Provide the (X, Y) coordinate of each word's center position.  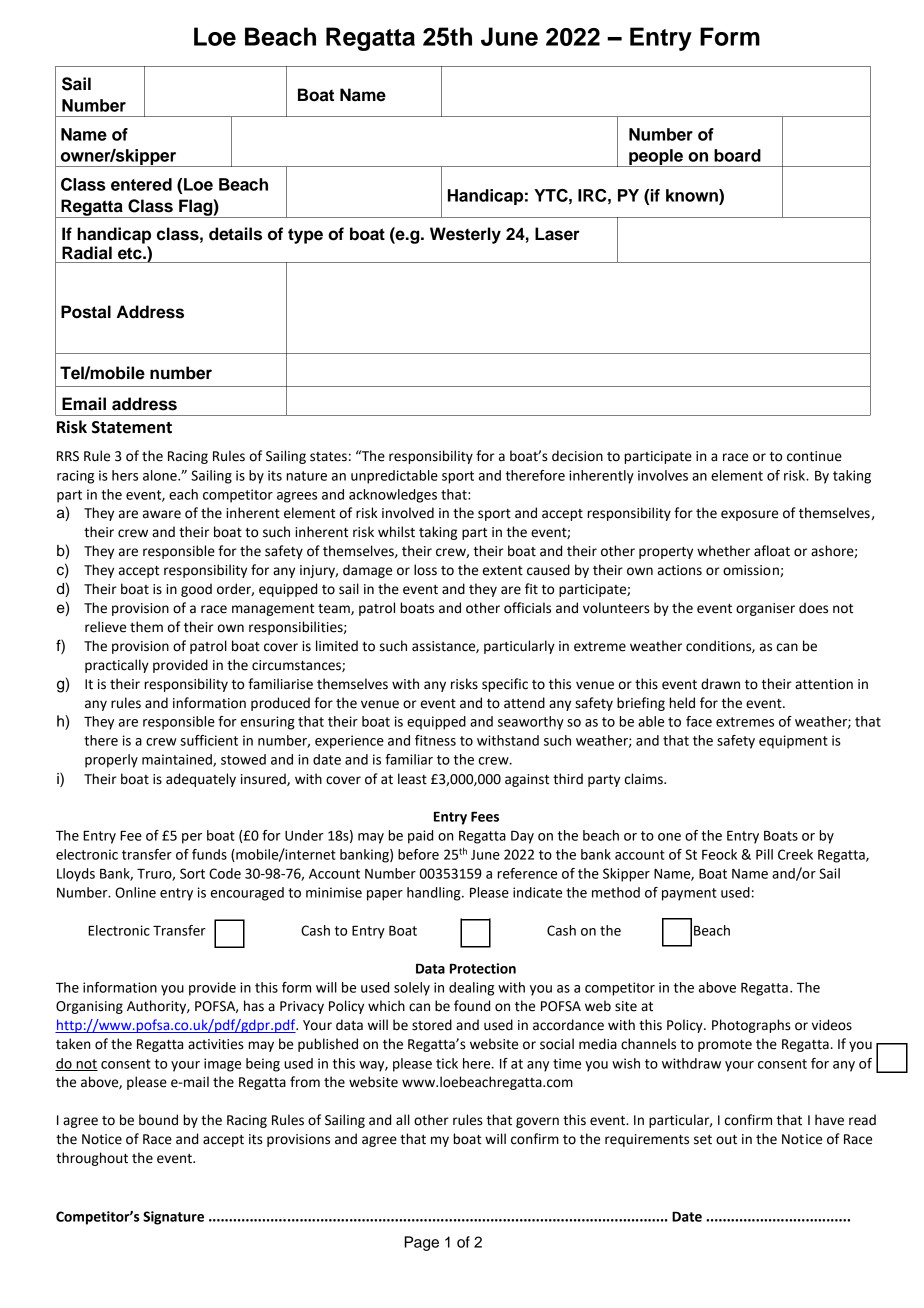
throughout (92, 1159)
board (737, 155)
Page (421, 1243)
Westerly (465, 235)
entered (141, 184)
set (703, 1140)
